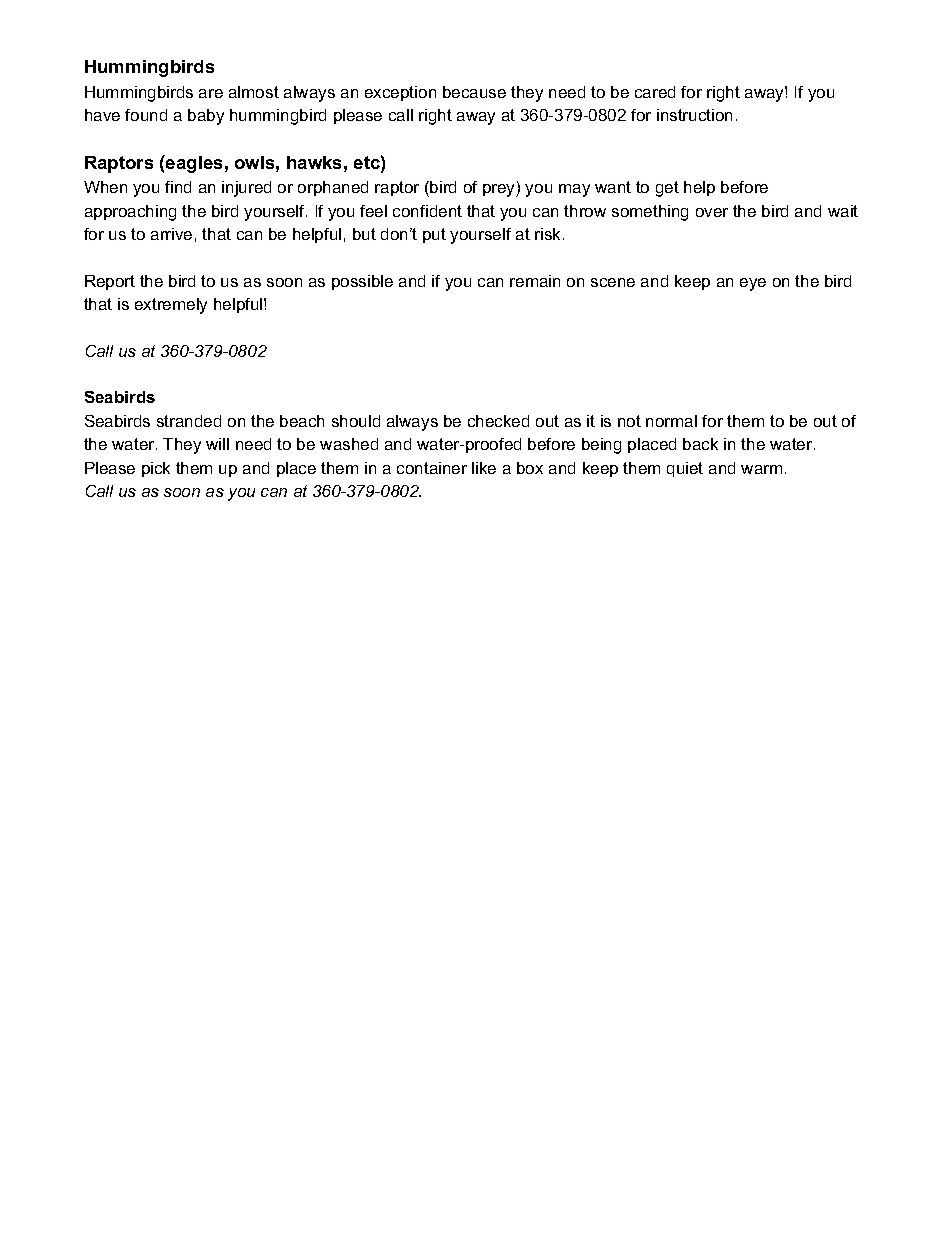  What do you see at coordinates (474, 92) in the screenshot?
I see `because` at bounding box center [474, 92].
